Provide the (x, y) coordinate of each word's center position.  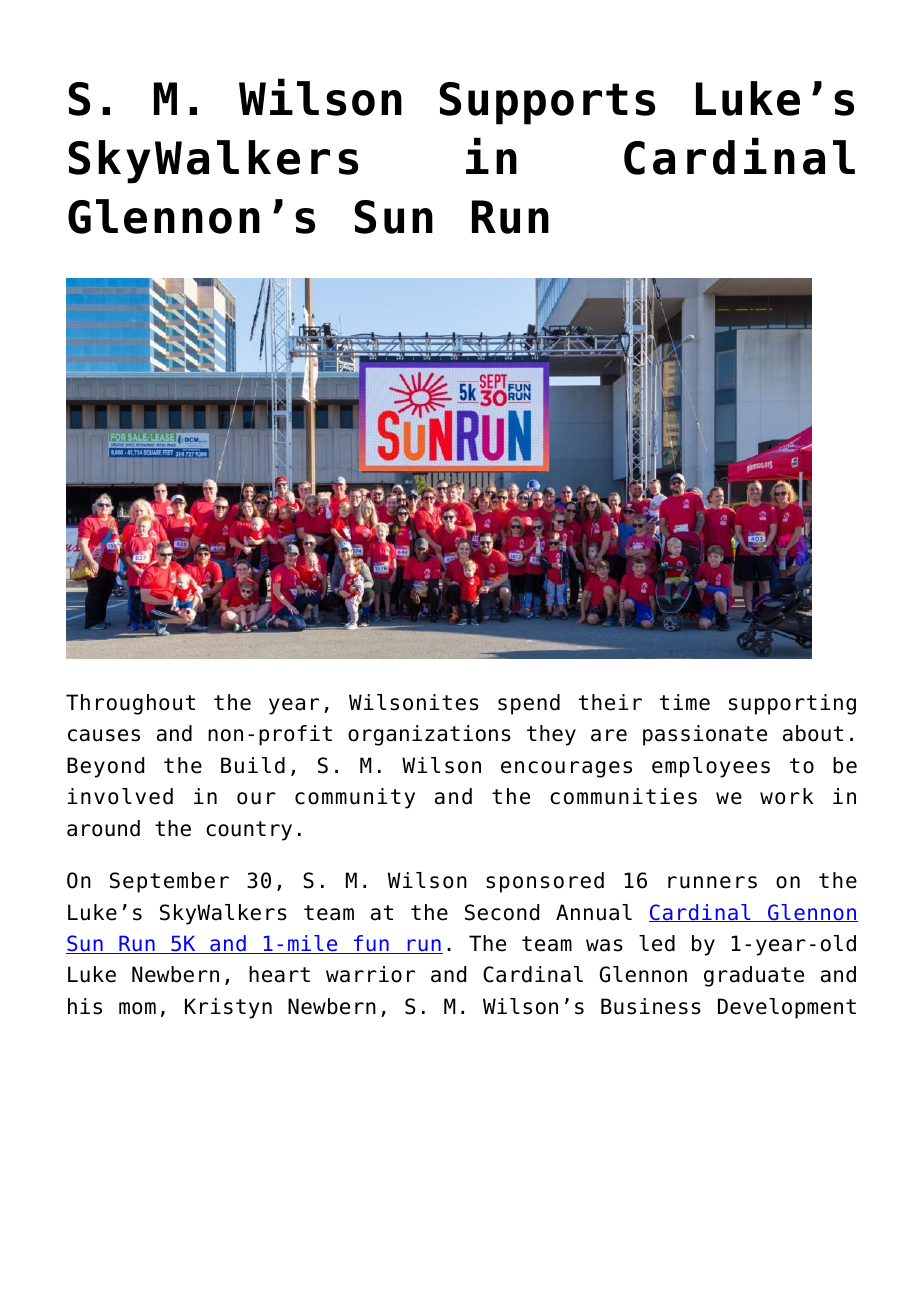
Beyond (105, 767)
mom (137, 1008)
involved (120, 796)
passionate (705, 735)
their (610, 702)
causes (104, 735)
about (813, 733)
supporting (792, 704)
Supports (547, 103)
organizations (429, 735)
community (355, 798)
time (685, 702)
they (551, 735)
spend (529, 704)
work (787, 796)
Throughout (130, 704)
